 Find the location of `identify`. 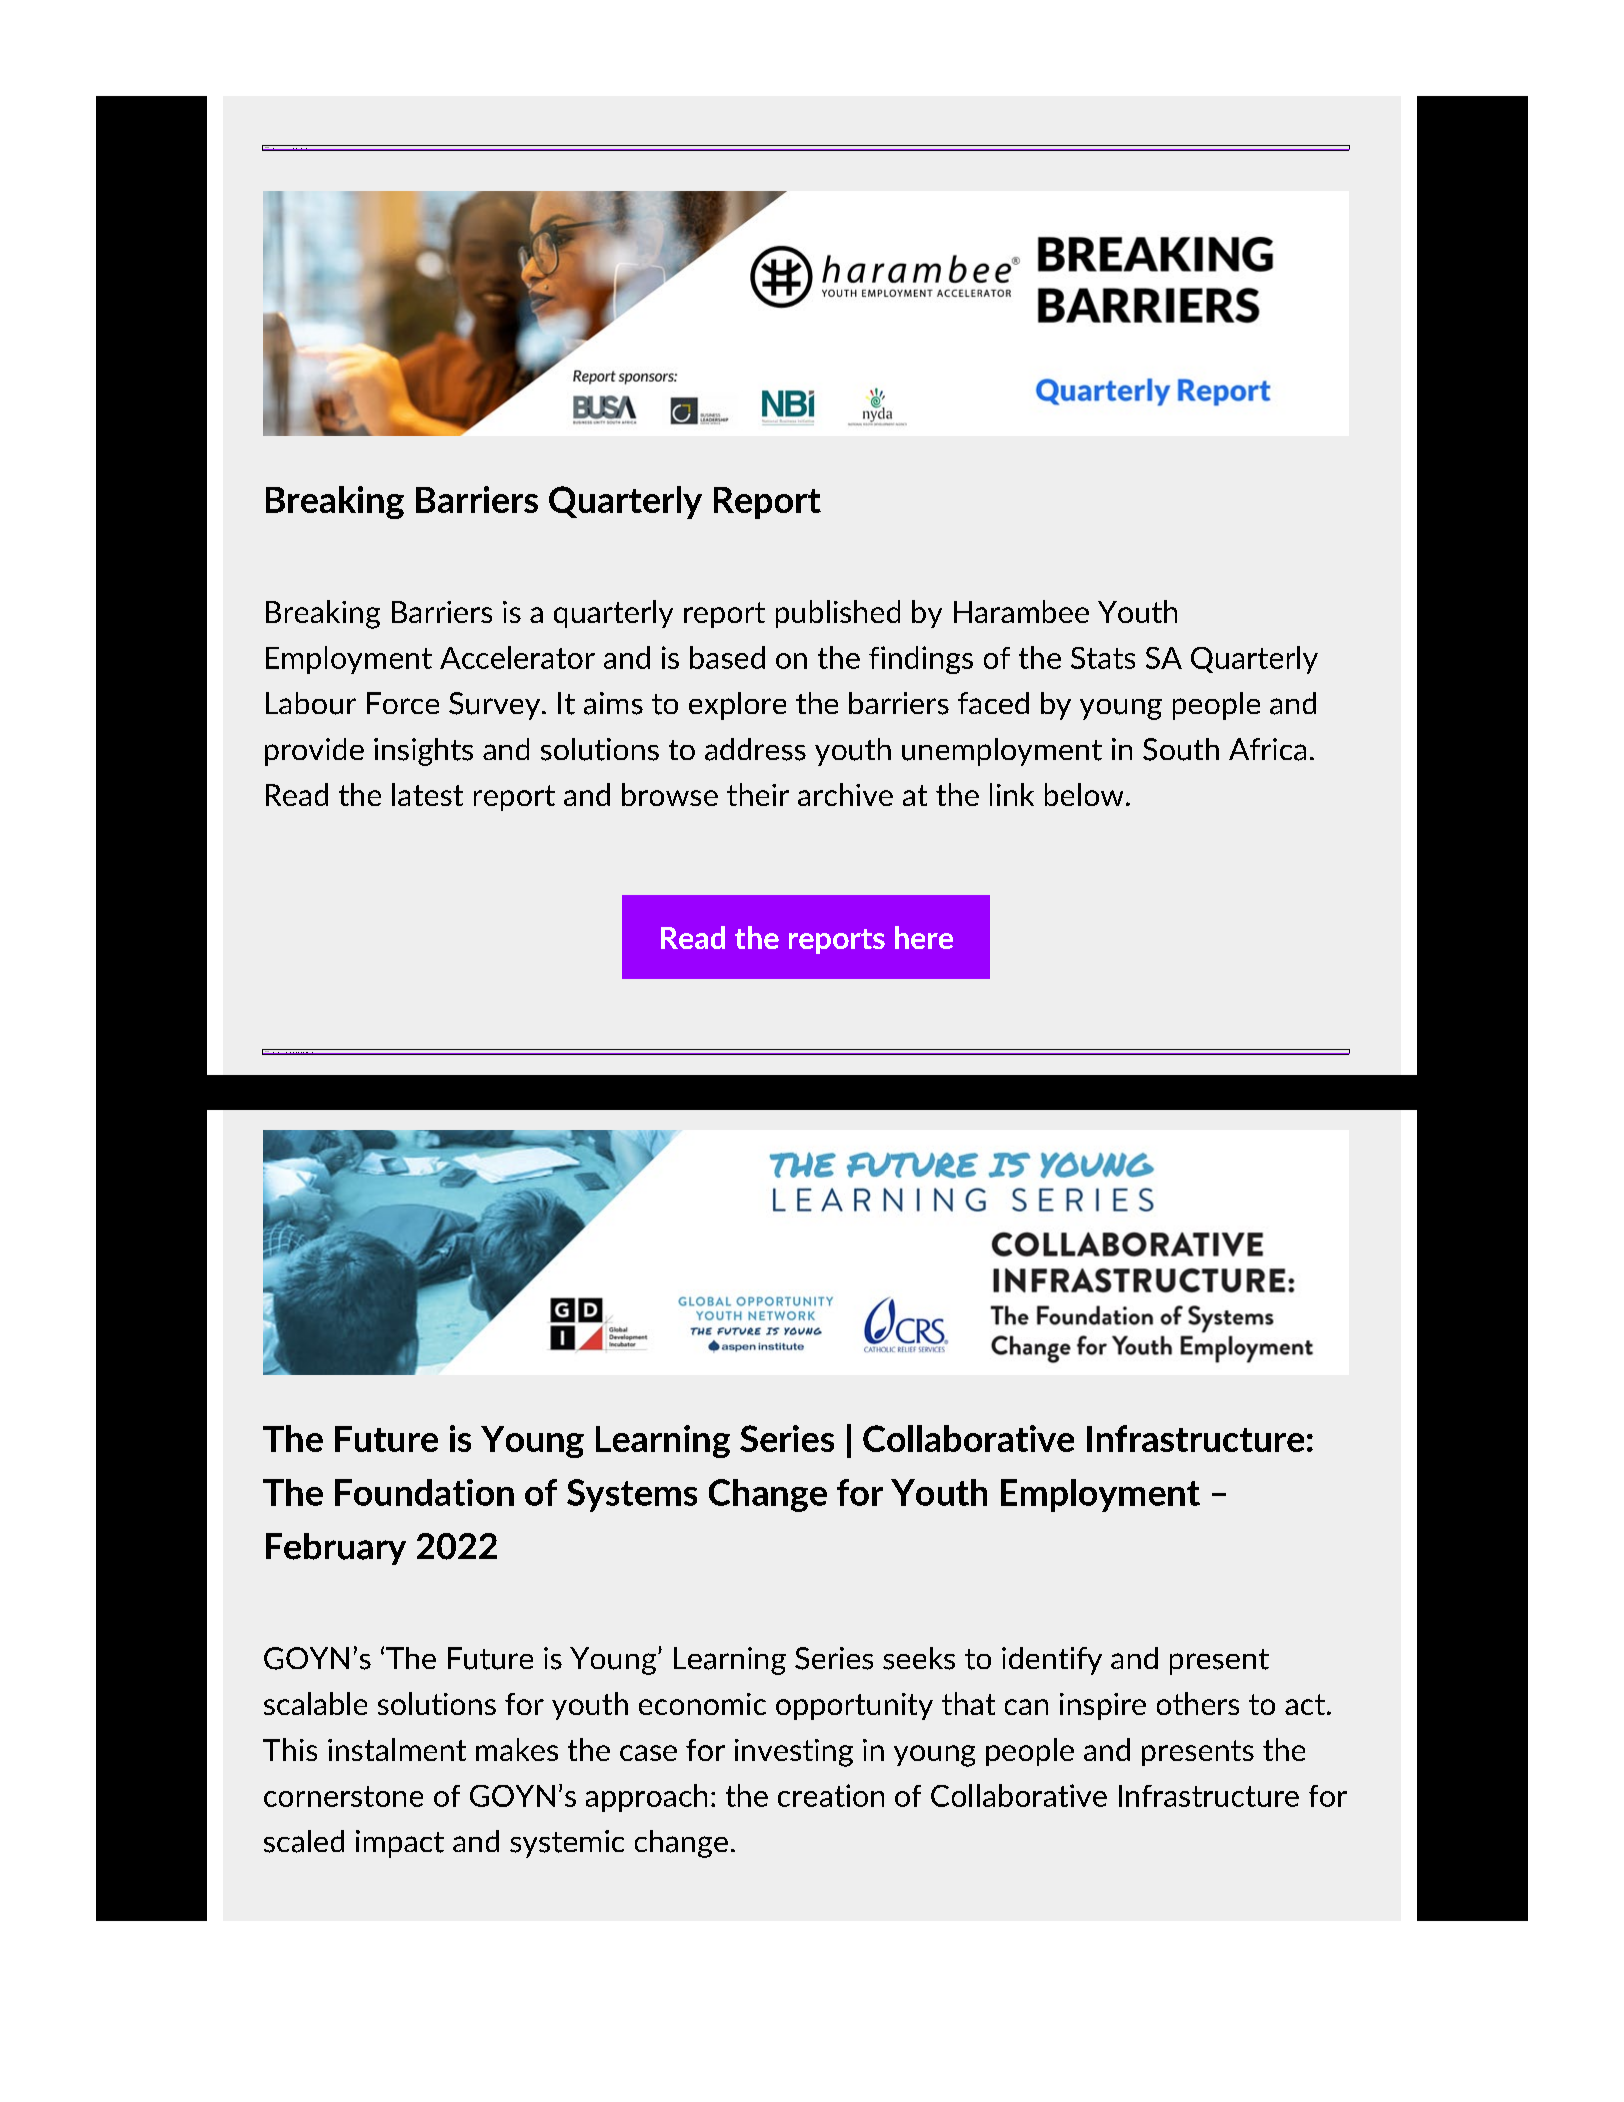

identify is located at coordinates (1052, 1661).
